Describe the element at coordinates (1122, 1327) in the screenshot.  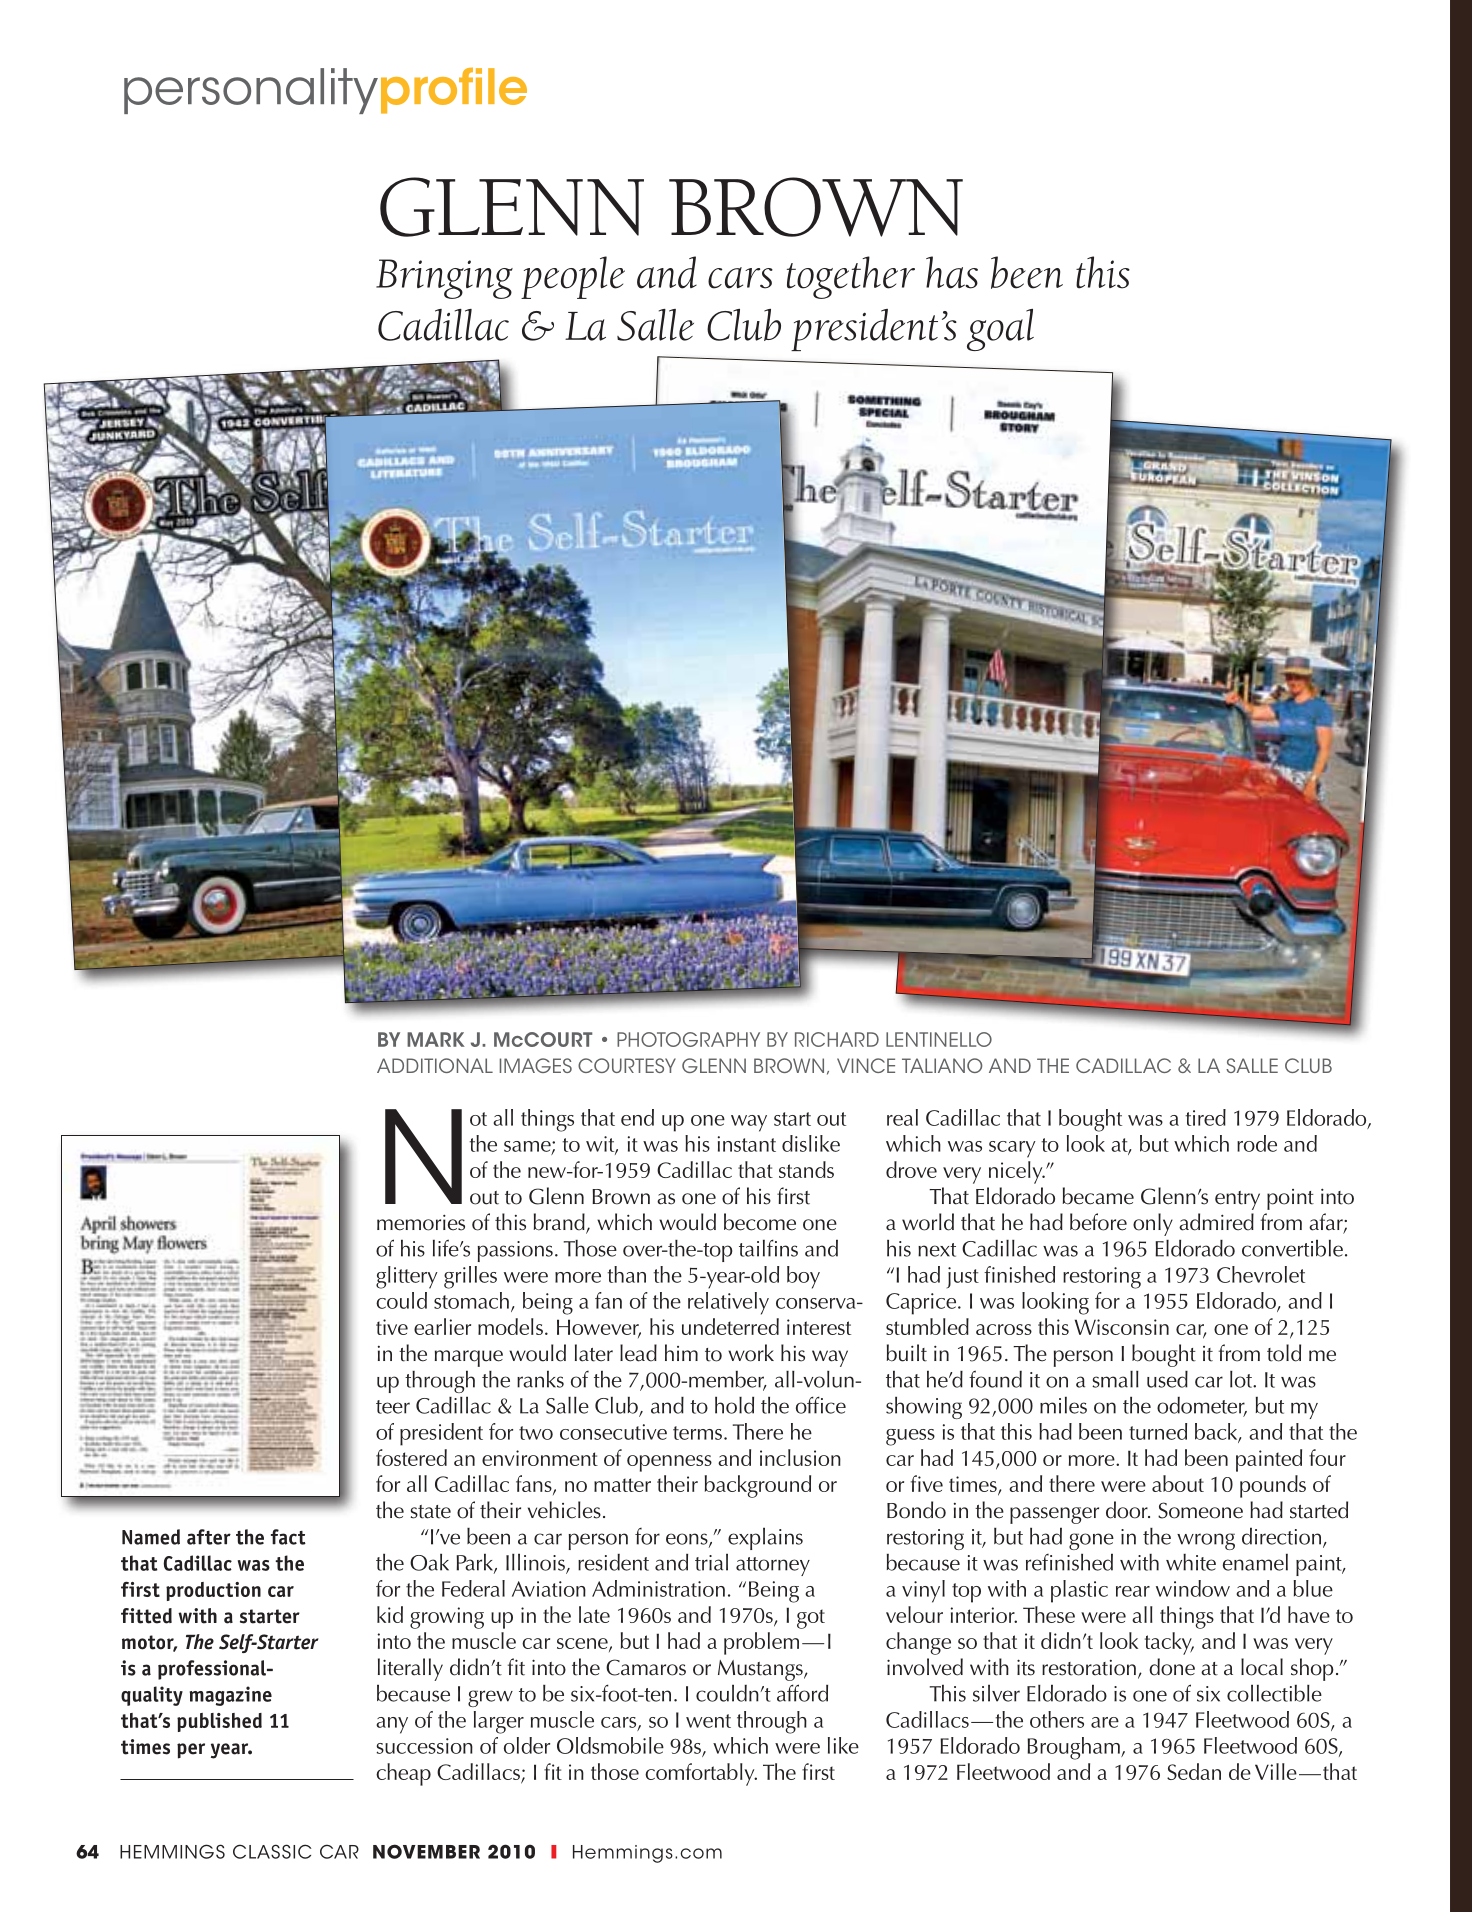
I see `Wisconsin` at that location.
